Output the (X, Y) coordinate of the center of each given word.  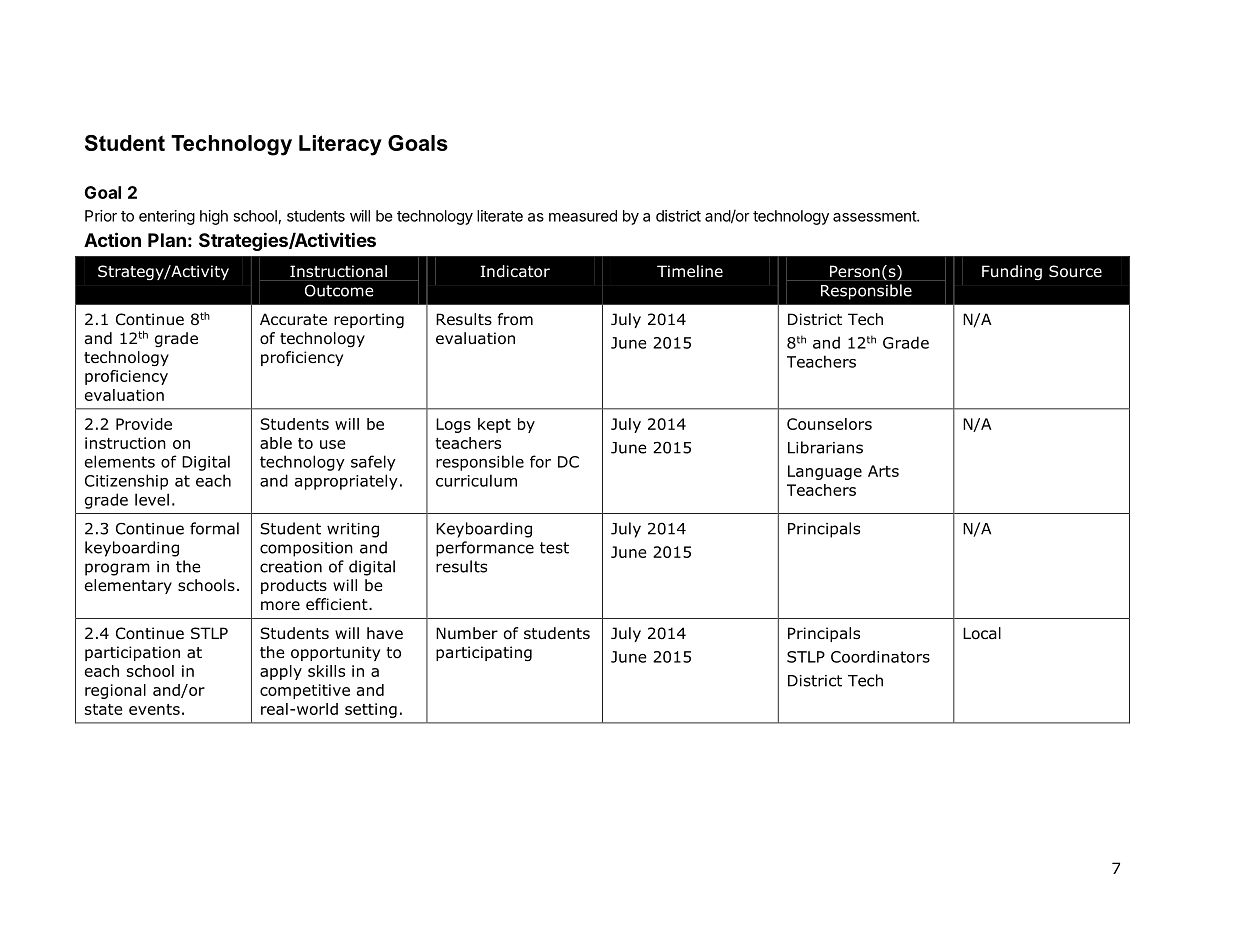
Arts (883, 471)
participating (484, 653)
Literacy (340, 145)
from (515, 319)
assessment (875, 216)
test (554, 548)
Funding (1012, 272)
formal (214, 528)
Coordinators (880, 656)
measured (583, 216)
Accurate (293, 319)
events (154, 709)
